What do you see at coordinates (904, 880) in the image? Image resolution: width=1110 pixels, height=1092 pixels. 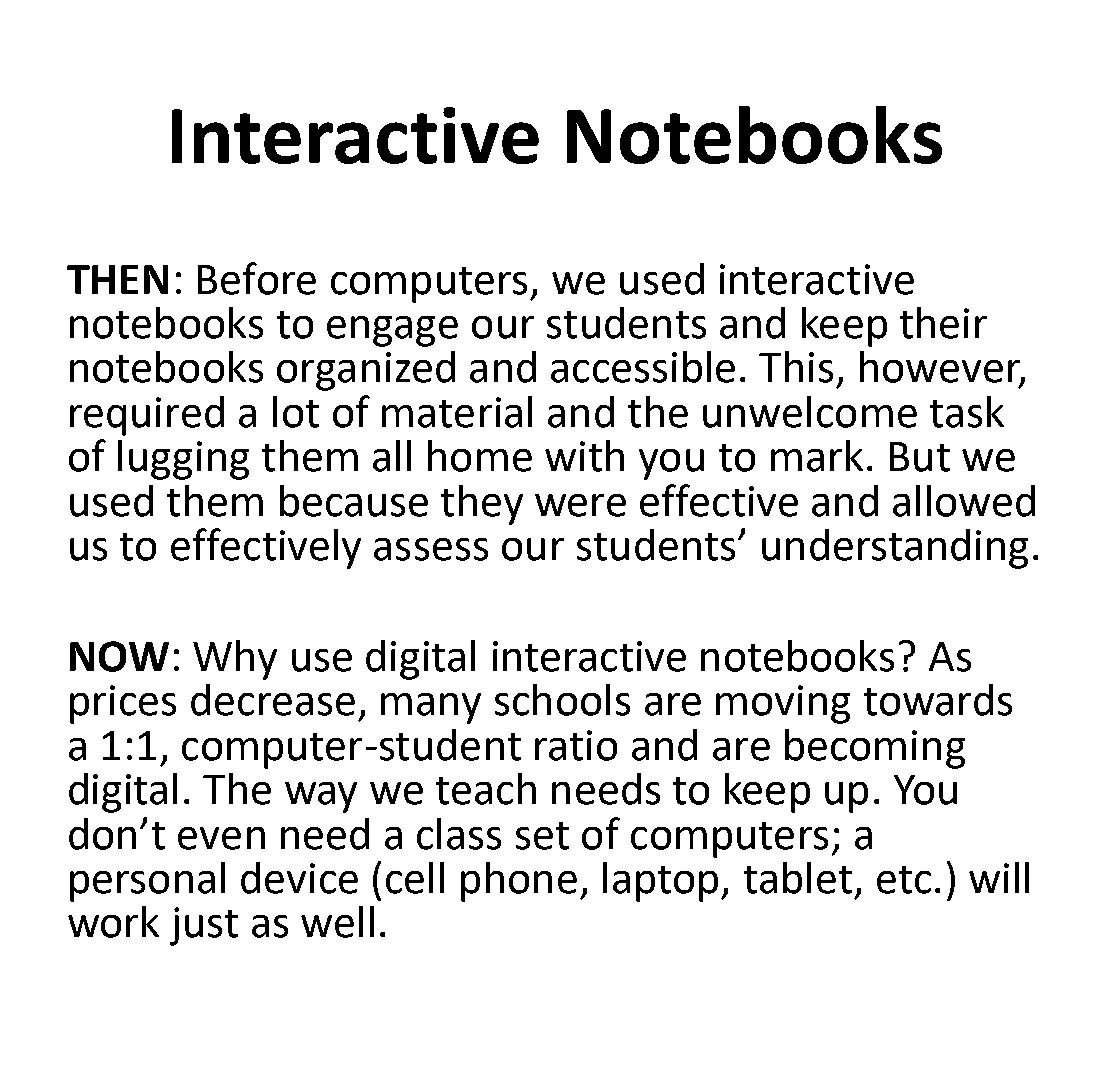 I see `etc` at bounding box center [904, 880].
